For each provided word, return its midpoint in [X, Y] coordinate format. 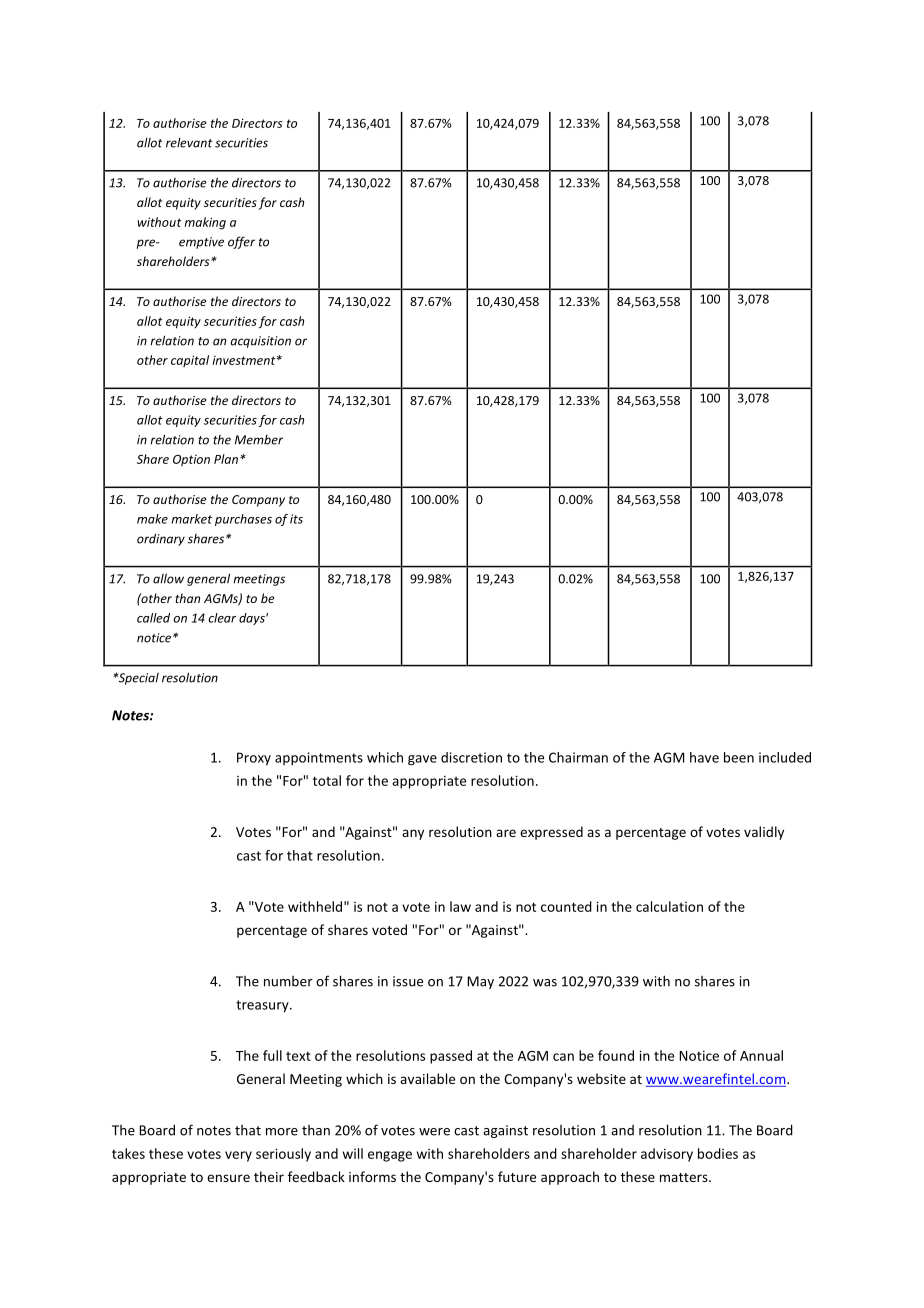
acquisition [261, 342]
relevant [189, 143]
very [238, 1156]
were [434, 1132]
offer [241, 242]
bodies [718, 1153]
